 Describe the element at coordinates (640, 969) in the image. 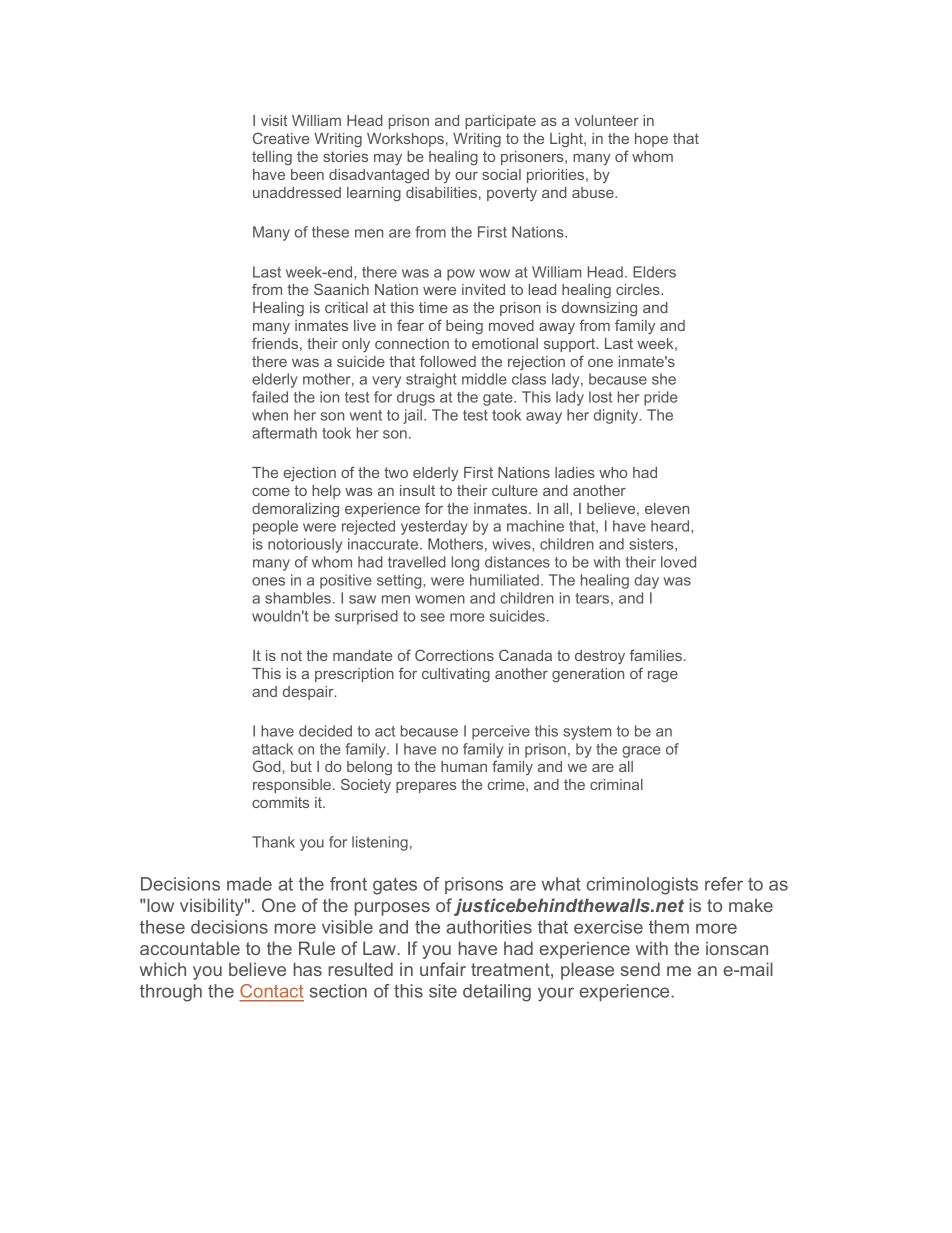

I see `send` at that location.
